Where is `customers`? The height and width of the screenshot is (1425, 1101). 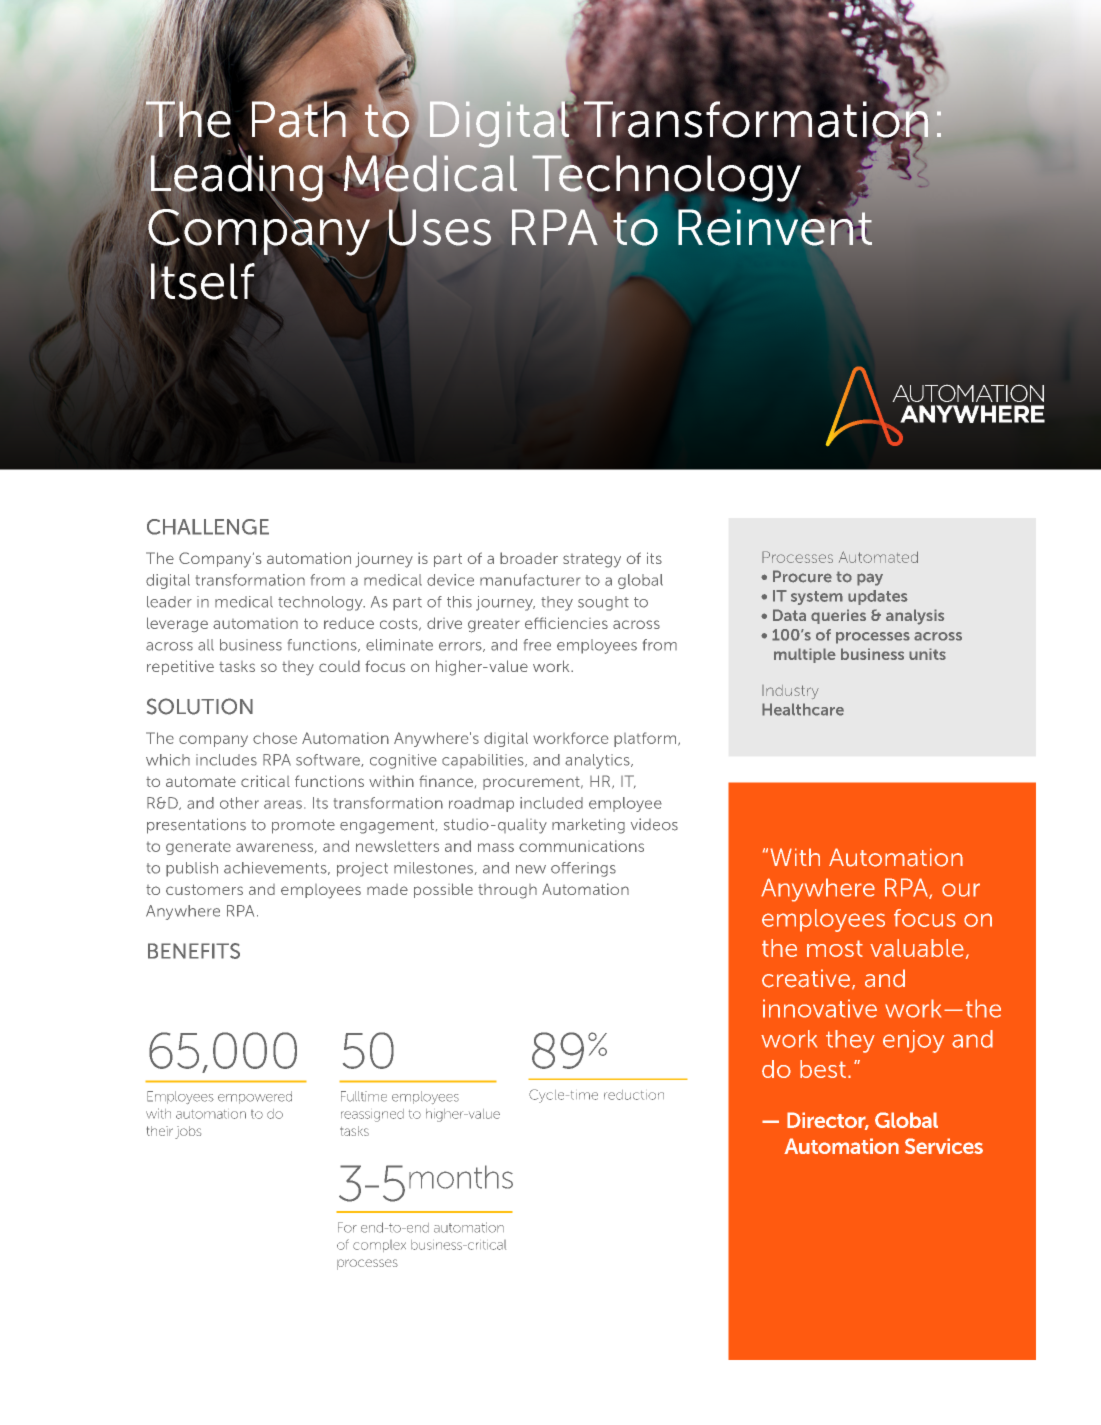 customers is located at coordinates (204, 889).
